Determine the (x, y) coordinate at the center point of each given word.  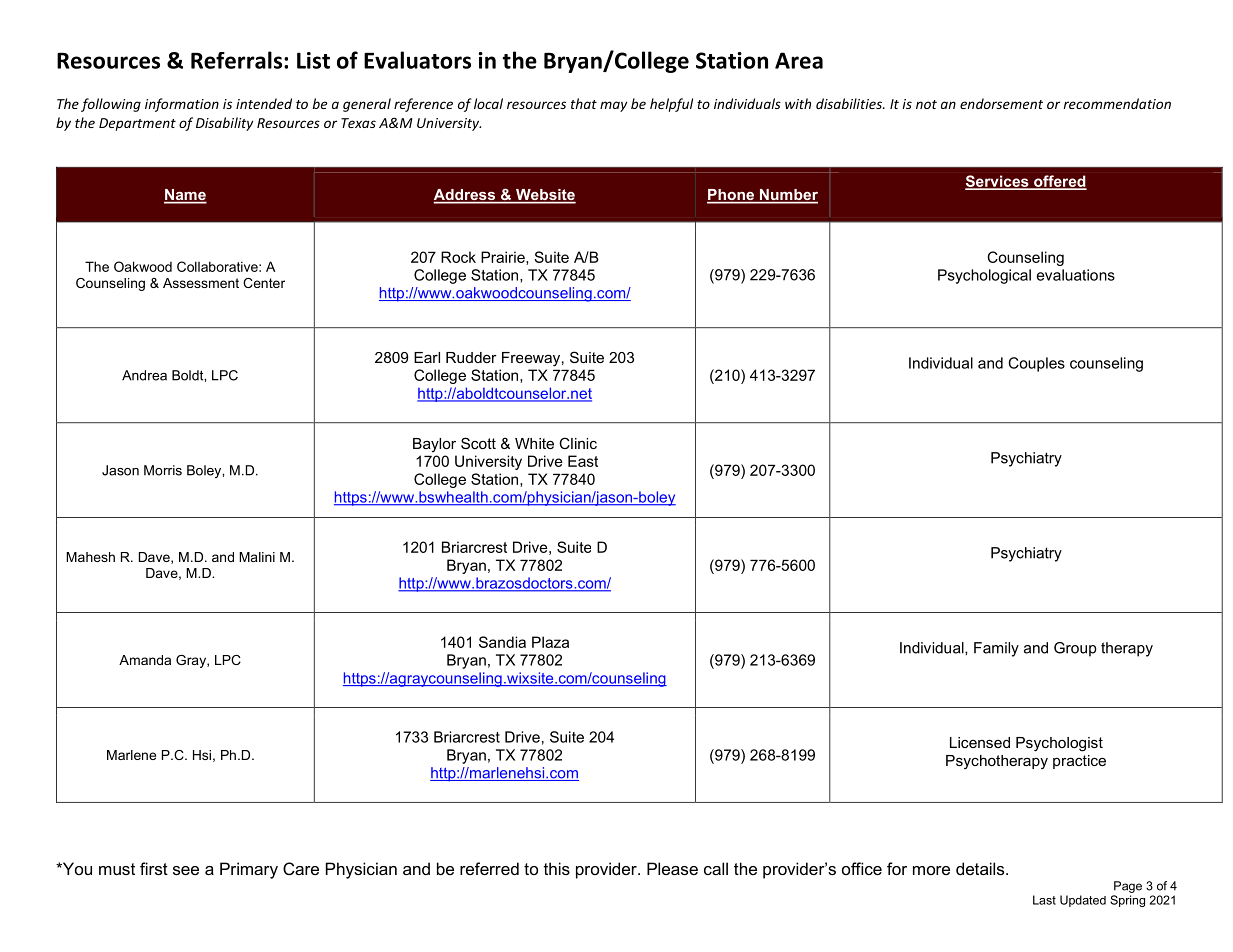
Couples (1036, 364)
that (584, 103)
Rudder (471, 357)
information (182, 105)
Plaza (550, 642)
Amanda (145, 660)
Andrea (144, 375)
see (186, 870)
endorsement (1001, 103)
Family (996, 649)
